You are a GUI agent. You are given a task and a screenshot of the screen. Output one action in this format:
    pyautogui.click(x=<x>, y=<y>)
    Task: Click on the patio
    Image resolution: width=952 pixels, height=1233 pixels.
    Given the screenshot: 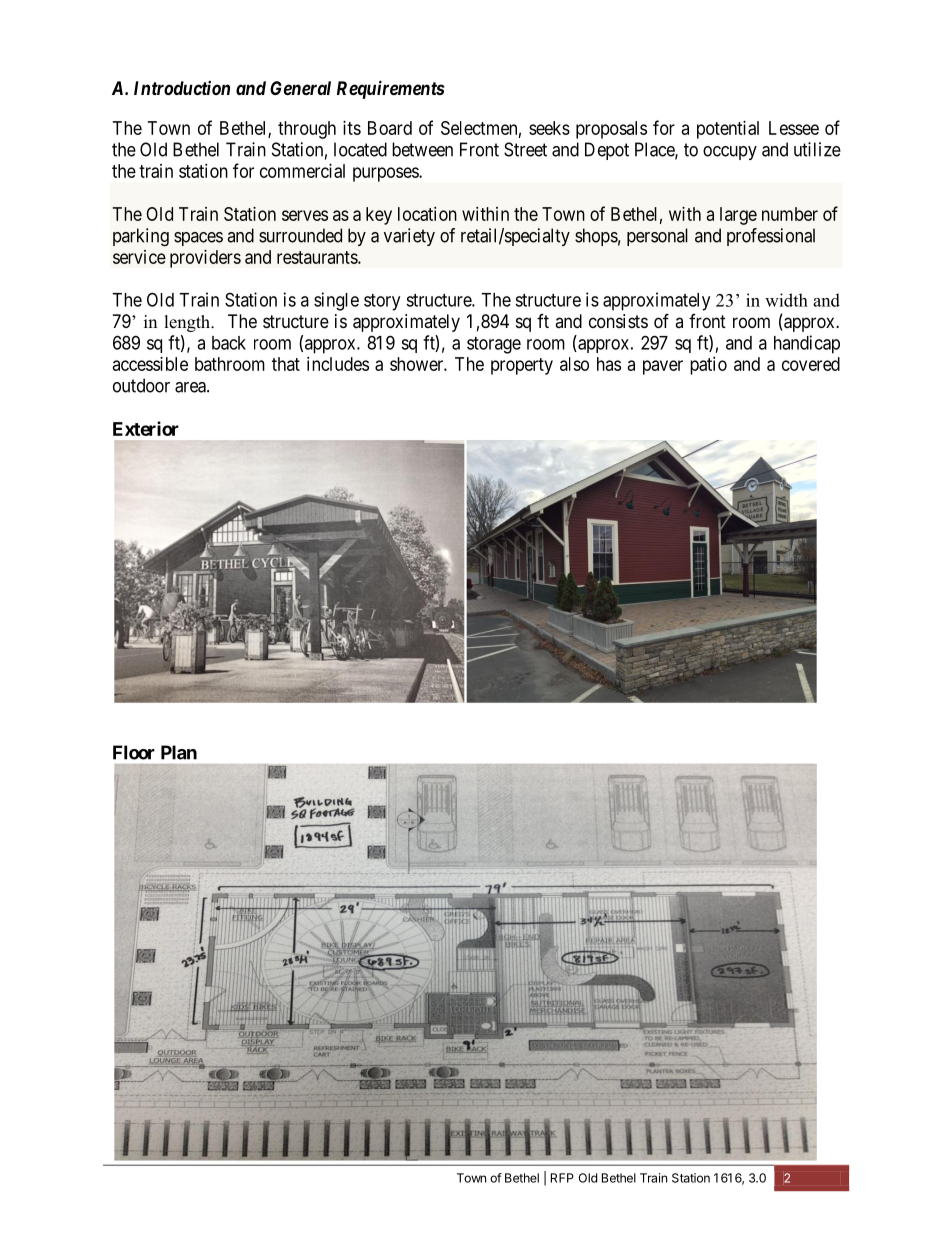 What is the action you would take?
    pyautogui.click(x=708, y=366)
